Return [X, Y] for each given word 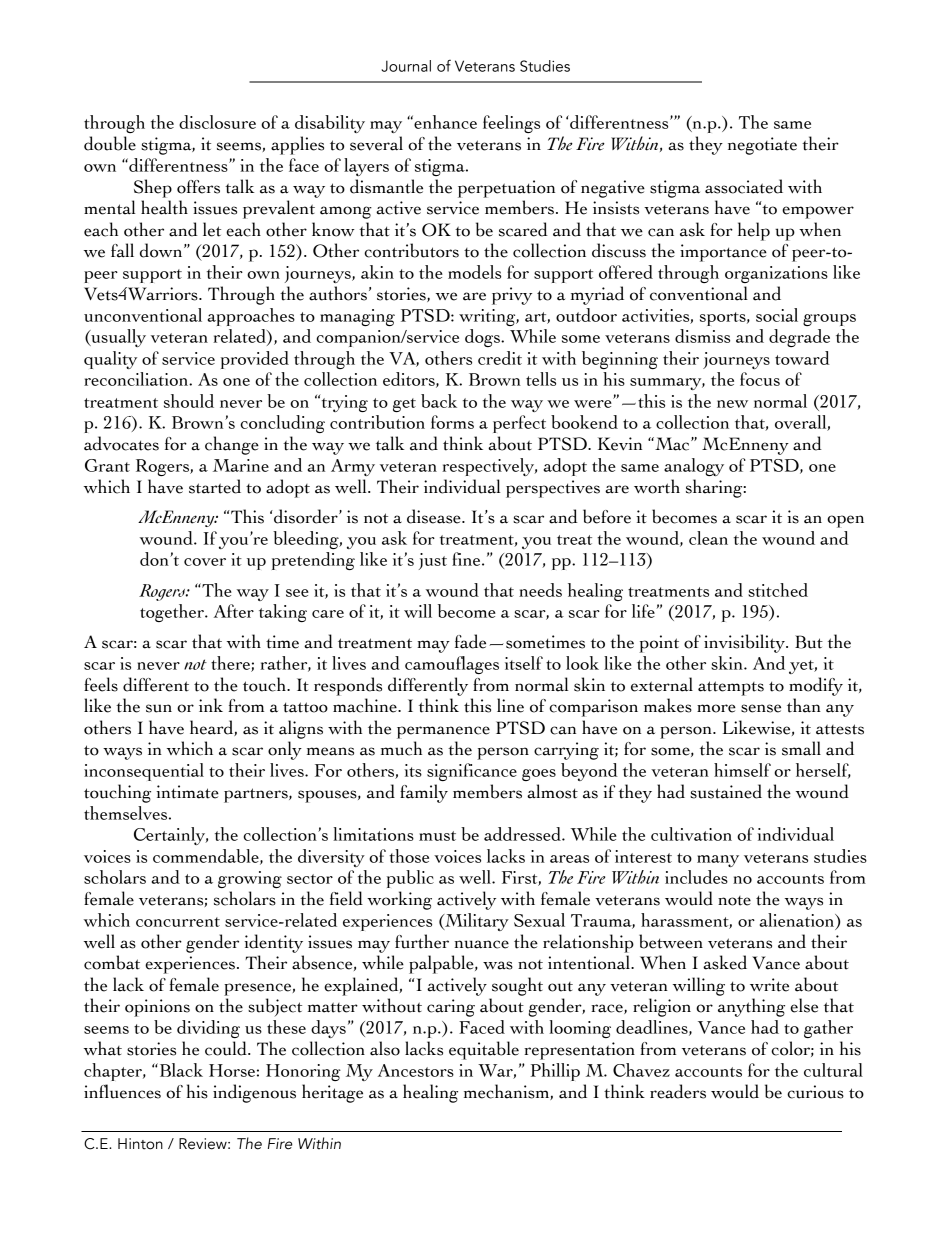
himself [742, 770]
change [232, 445]
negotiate [762, 146]
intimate [187, 792]
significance [472, 772]
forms [452, 422]
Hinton [140, 1144]
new [732, 404]
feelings [511, 124]
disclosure [217, 122]
